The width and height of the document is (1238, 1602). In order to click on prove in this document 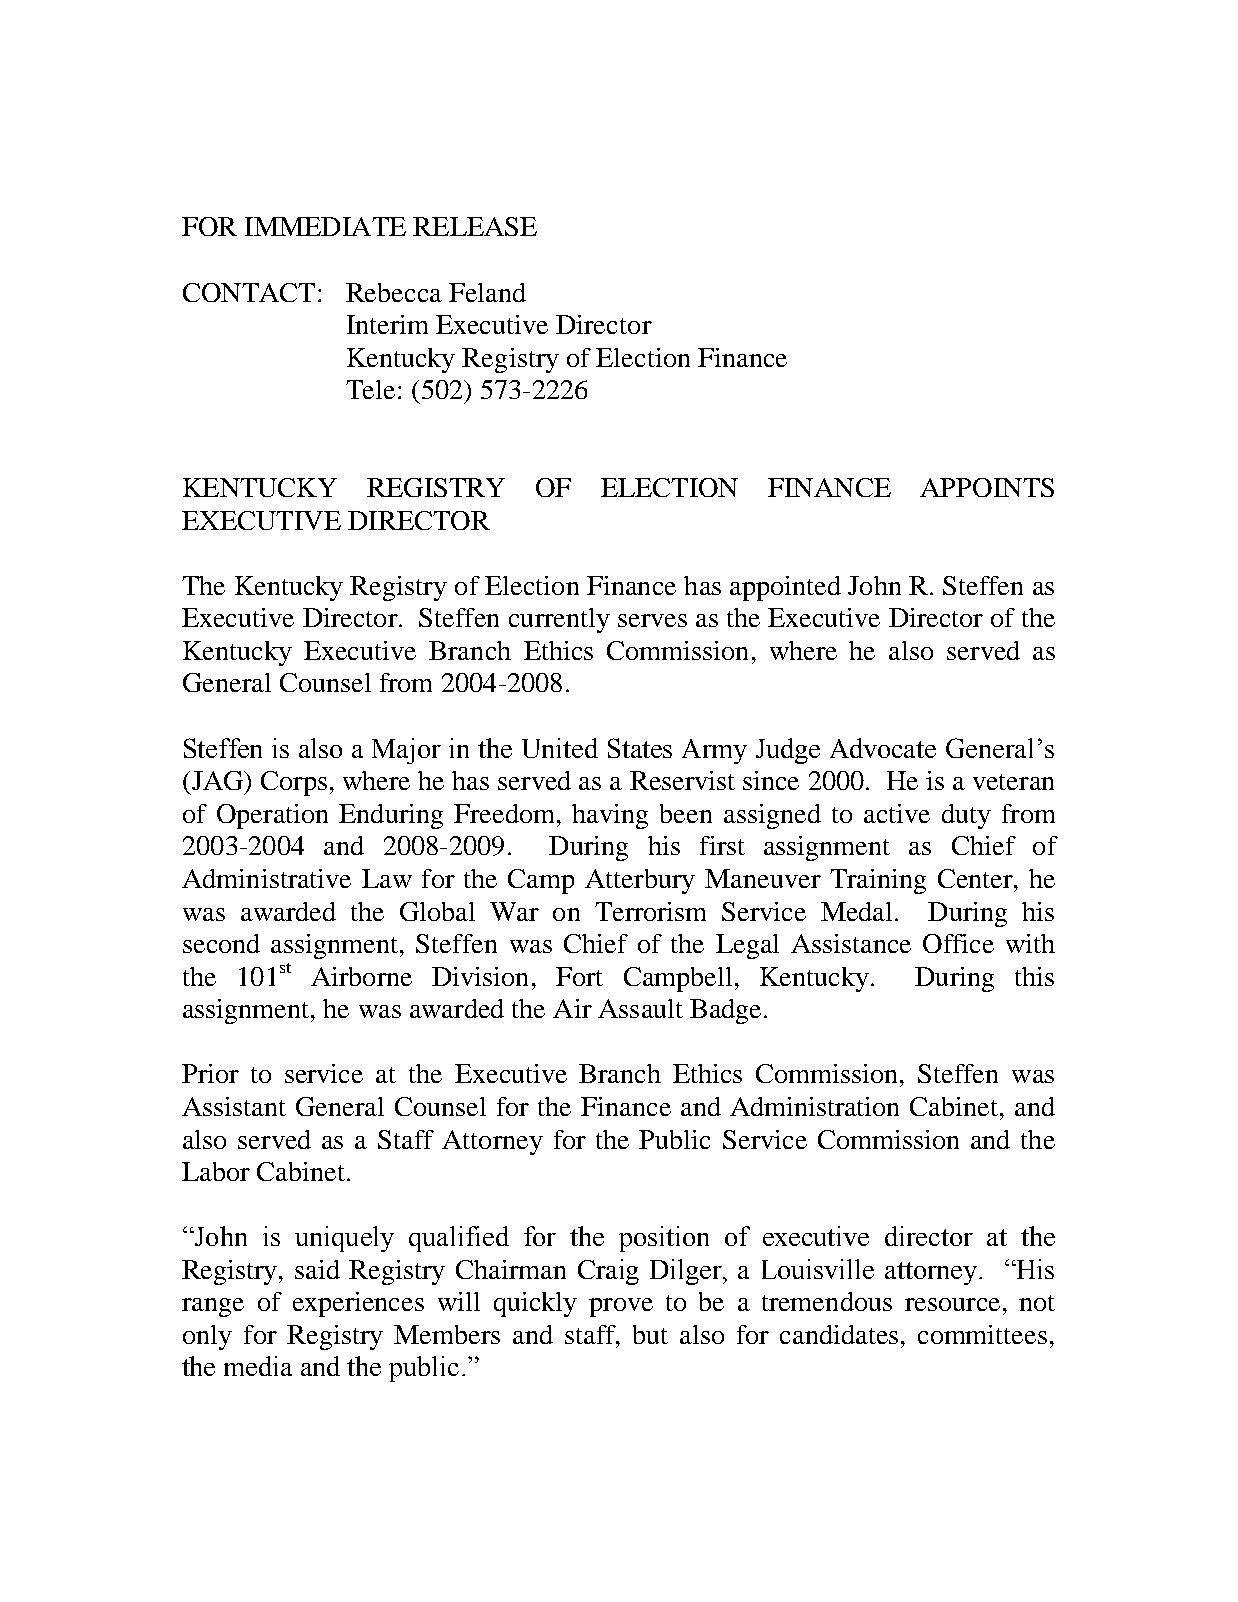, I will do `click(621, 1307)`.
